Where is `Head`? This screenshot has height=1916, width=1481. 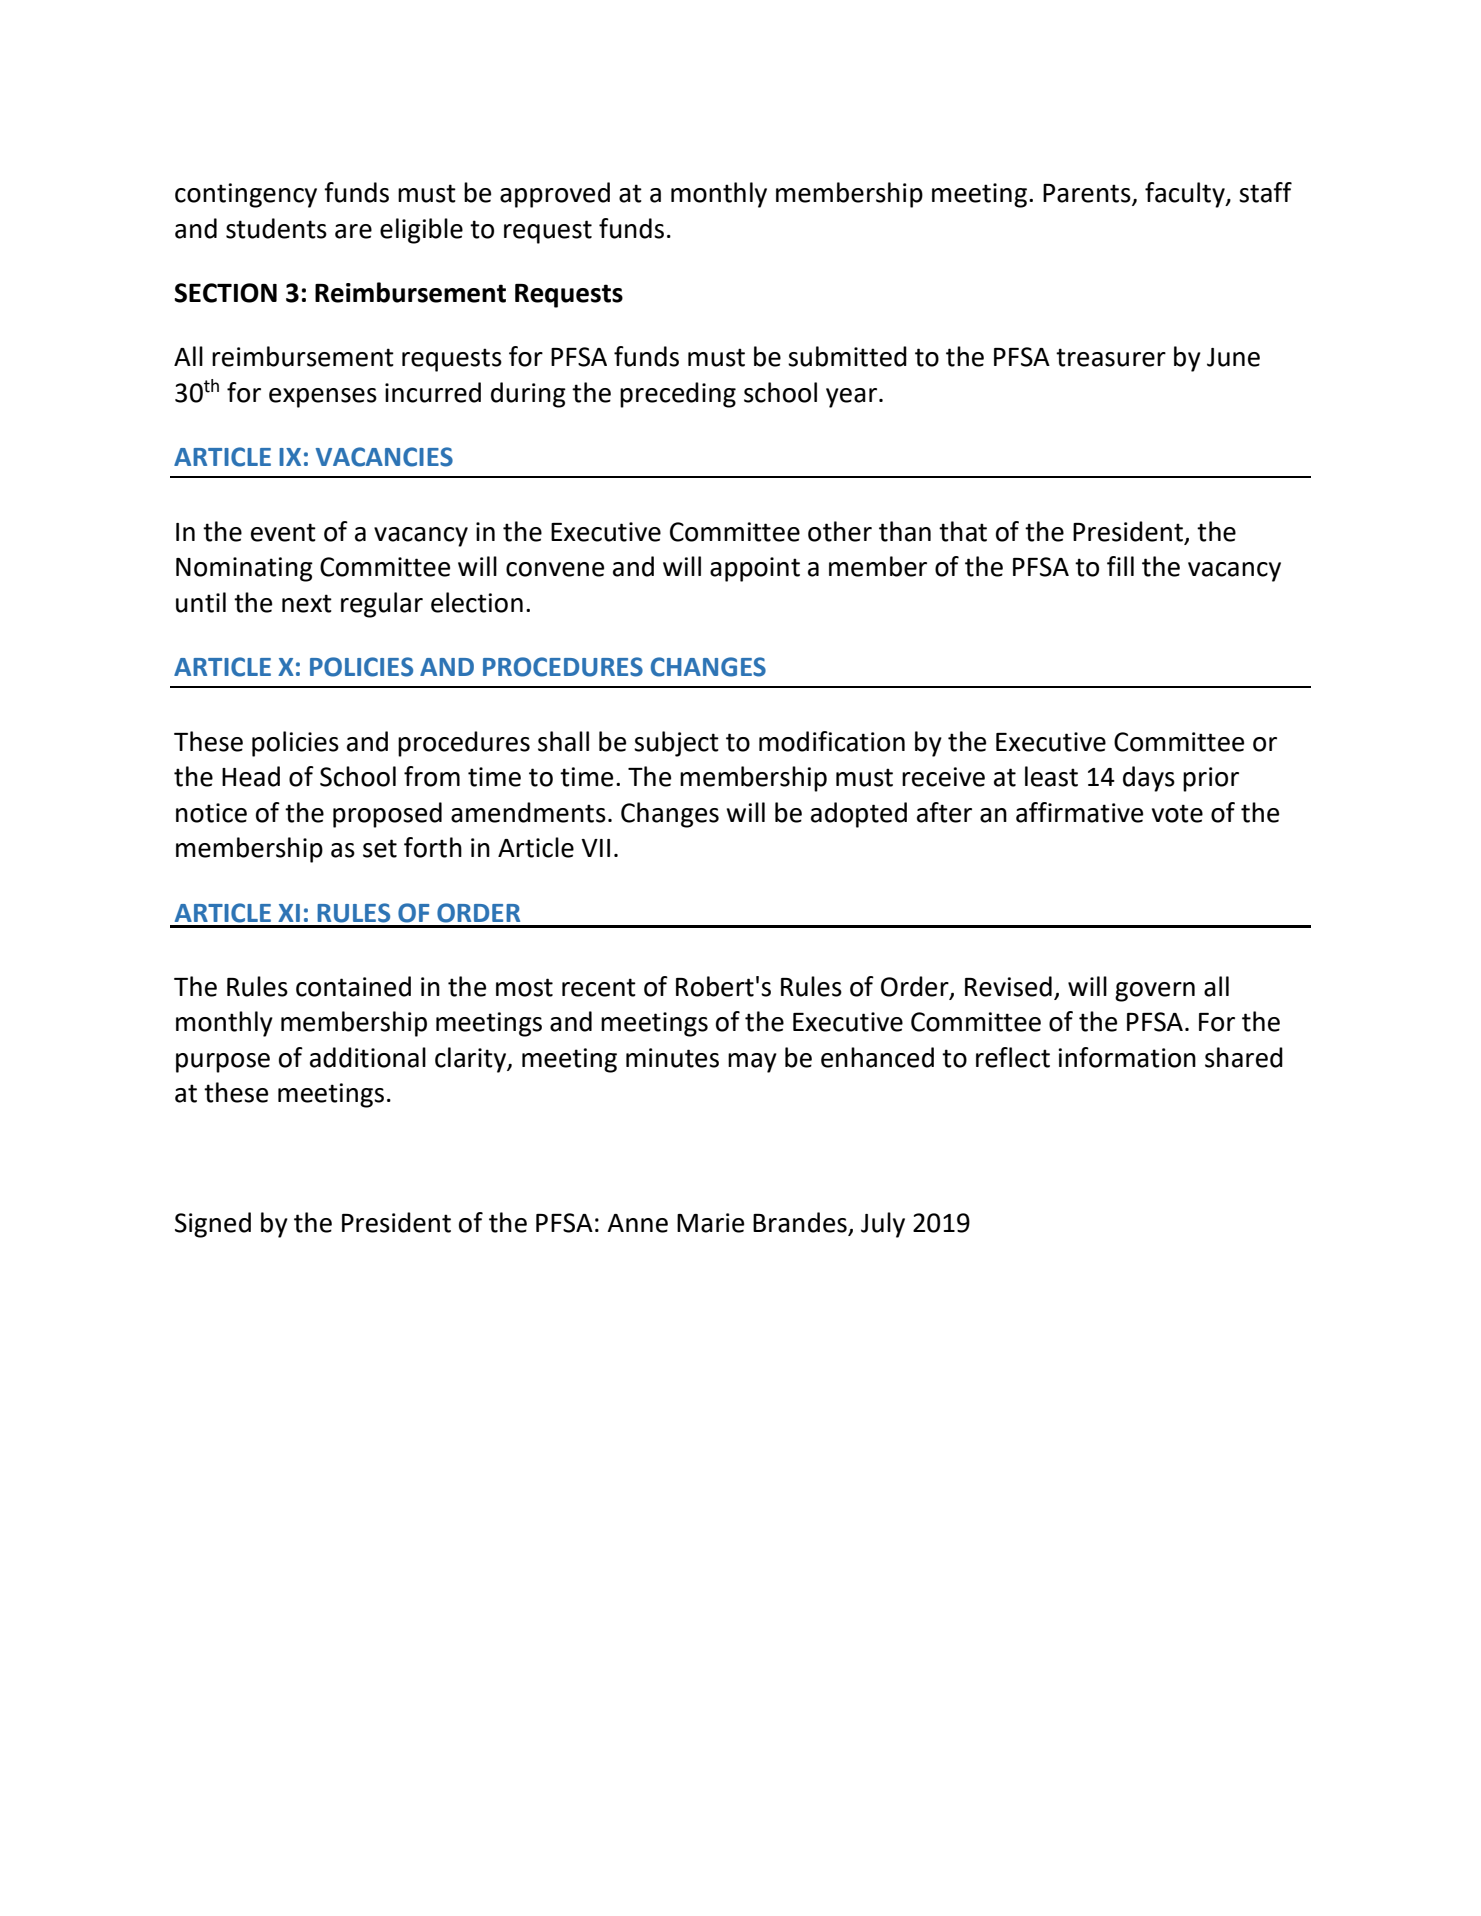
Head is located at coordinates (251, 776).
